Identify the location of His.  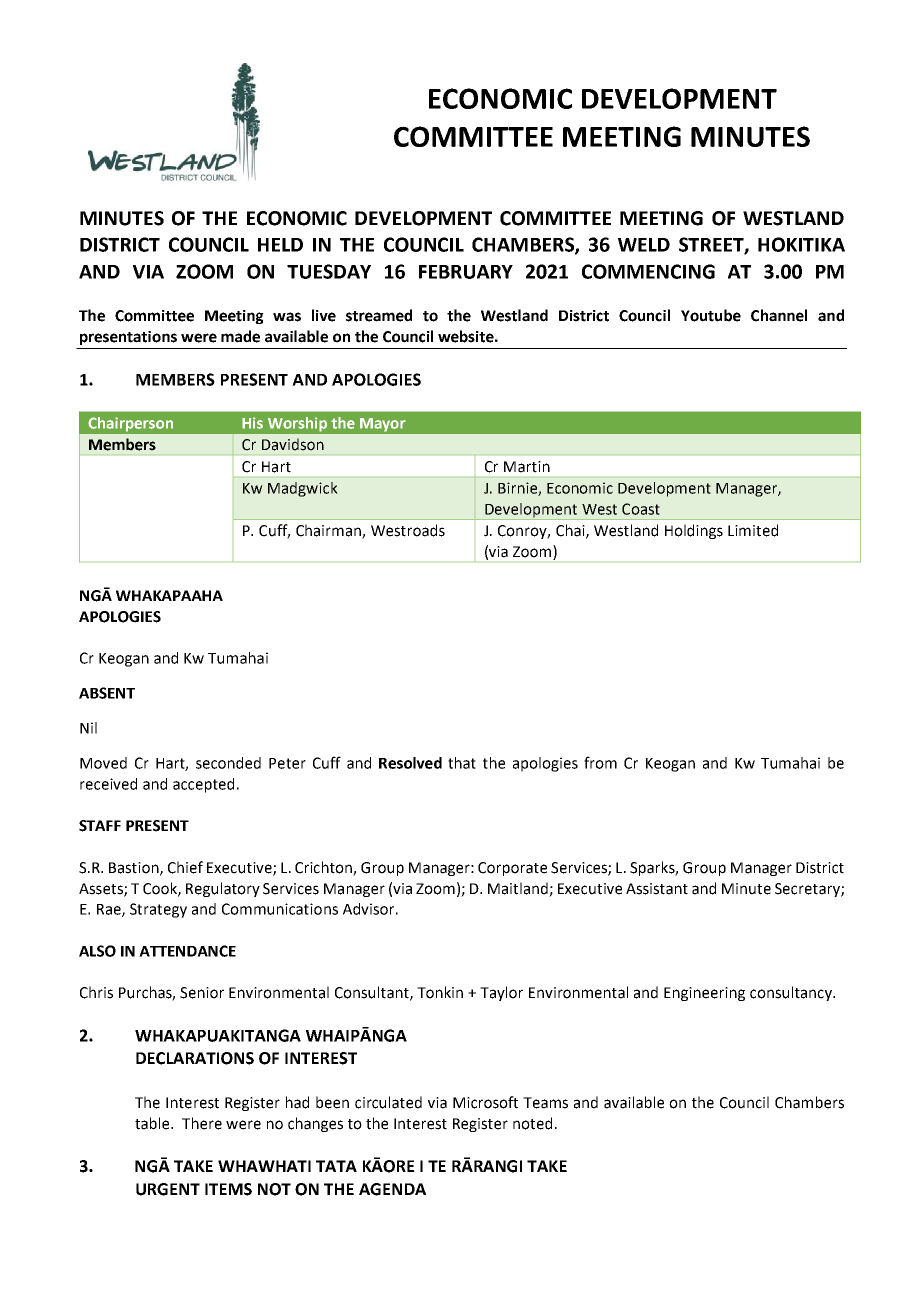
(252, 423).
